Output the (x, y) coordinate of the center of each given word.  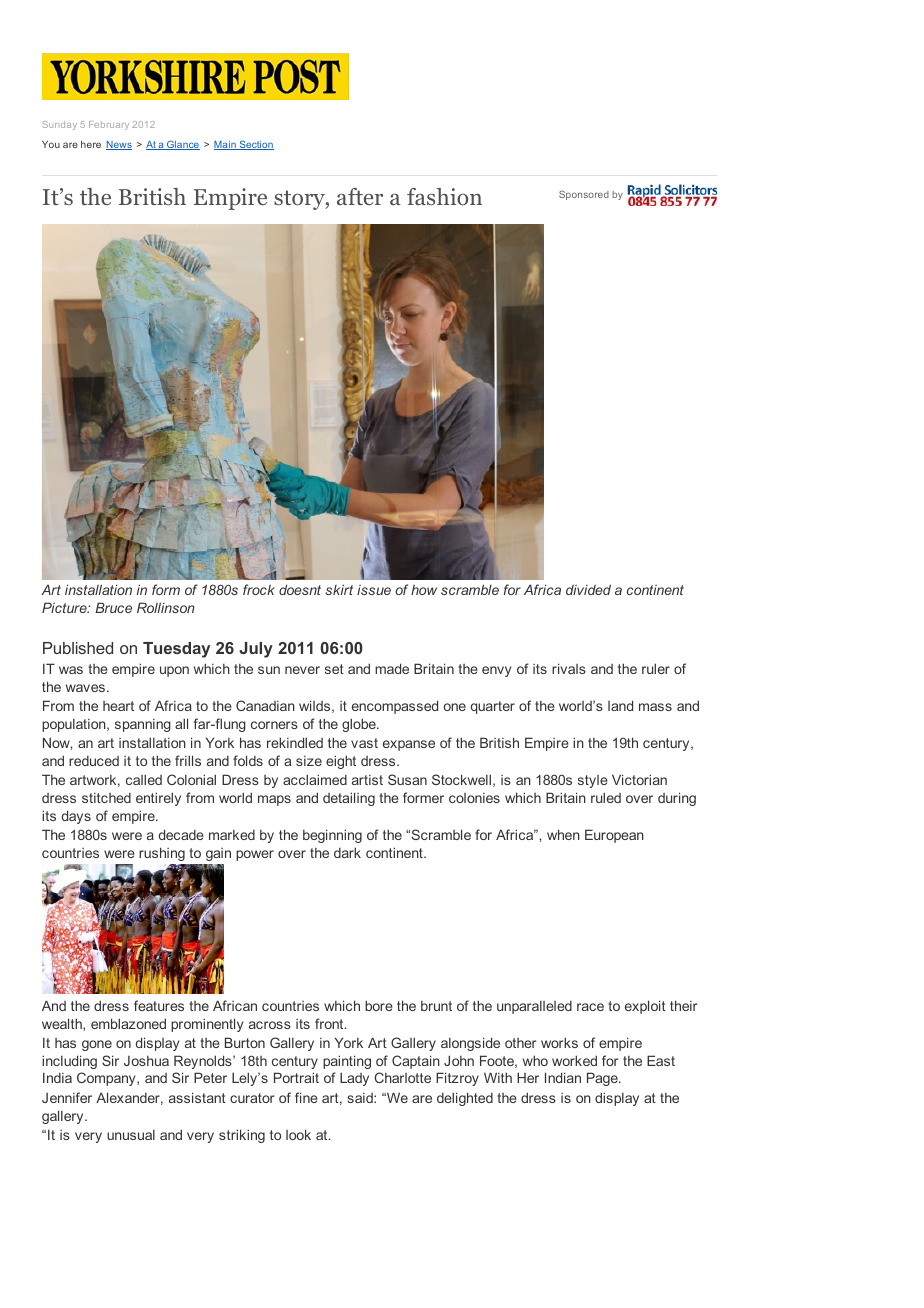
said (361, 1098)
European (614, 836)
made (392, 668)
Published (78, 648)
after (360, 196)
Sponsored (584, 195)
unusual (131, 1135)
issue (374, 590)
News (119, 145)
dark (347, 852)
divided (588, 589)
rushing (162, 854)
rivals (569, 668)
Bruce (113, 607)
